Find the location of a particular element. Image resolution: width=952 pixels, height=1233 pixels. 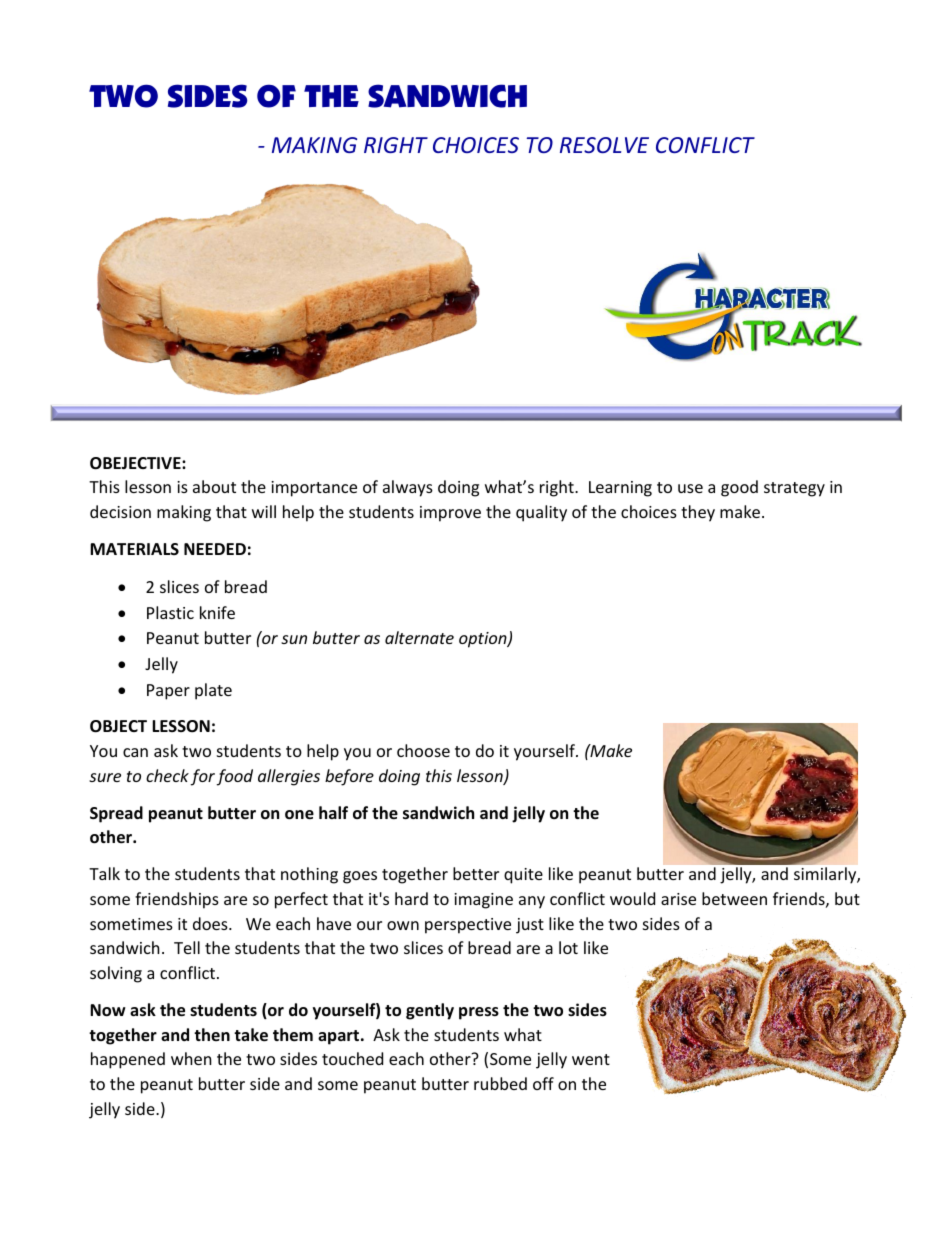

went is located at coordinates (591, 1059).
